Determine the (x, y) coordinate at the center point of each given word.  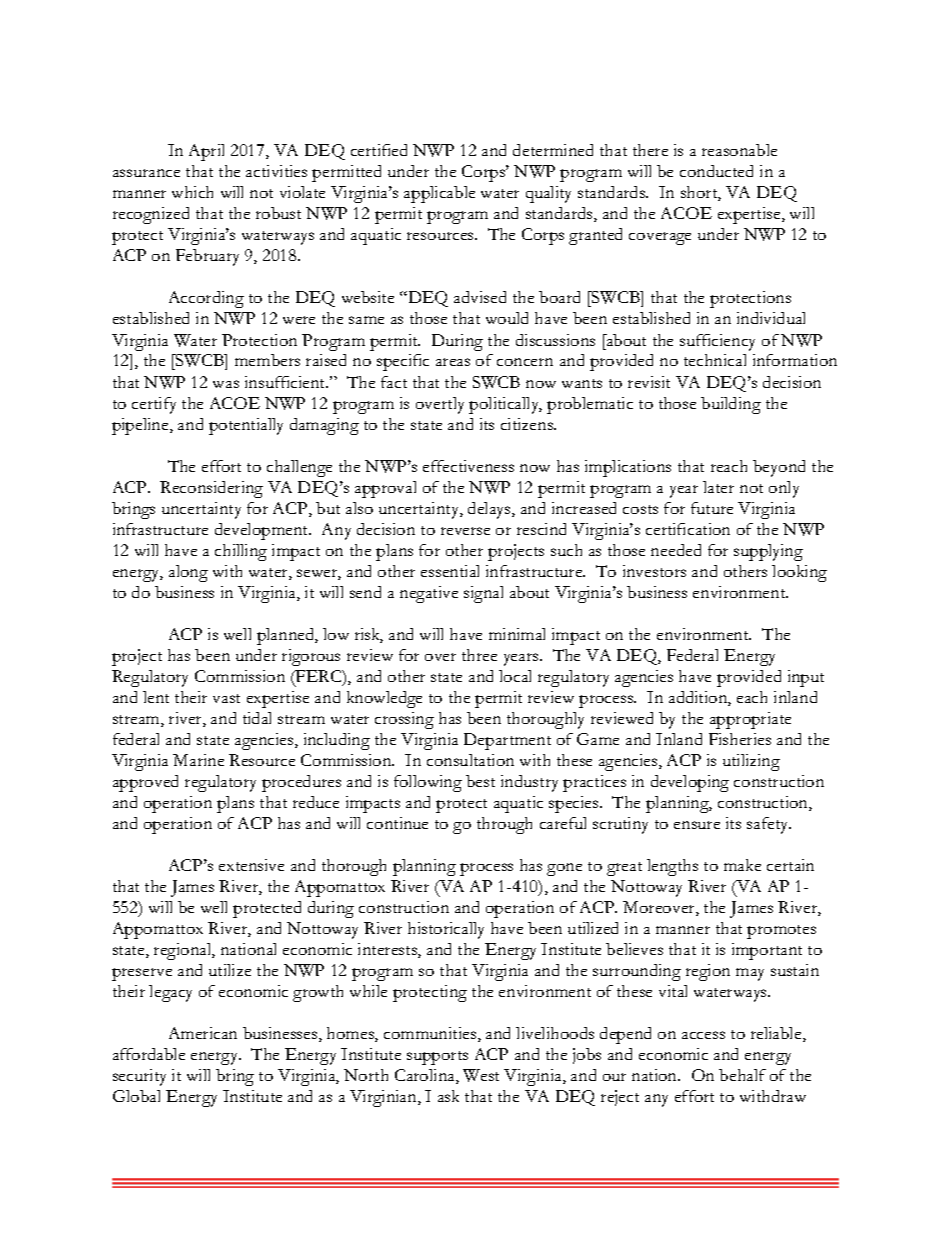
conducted (716, 171)
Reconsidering (211, 489)
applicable (439, 194)
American (203, 1033)
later (718, 487)
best (480, 781)
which (192, 192)
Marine (198, 760)
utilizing (751, 762)
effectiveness (468, 466)
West (481, 1075)
